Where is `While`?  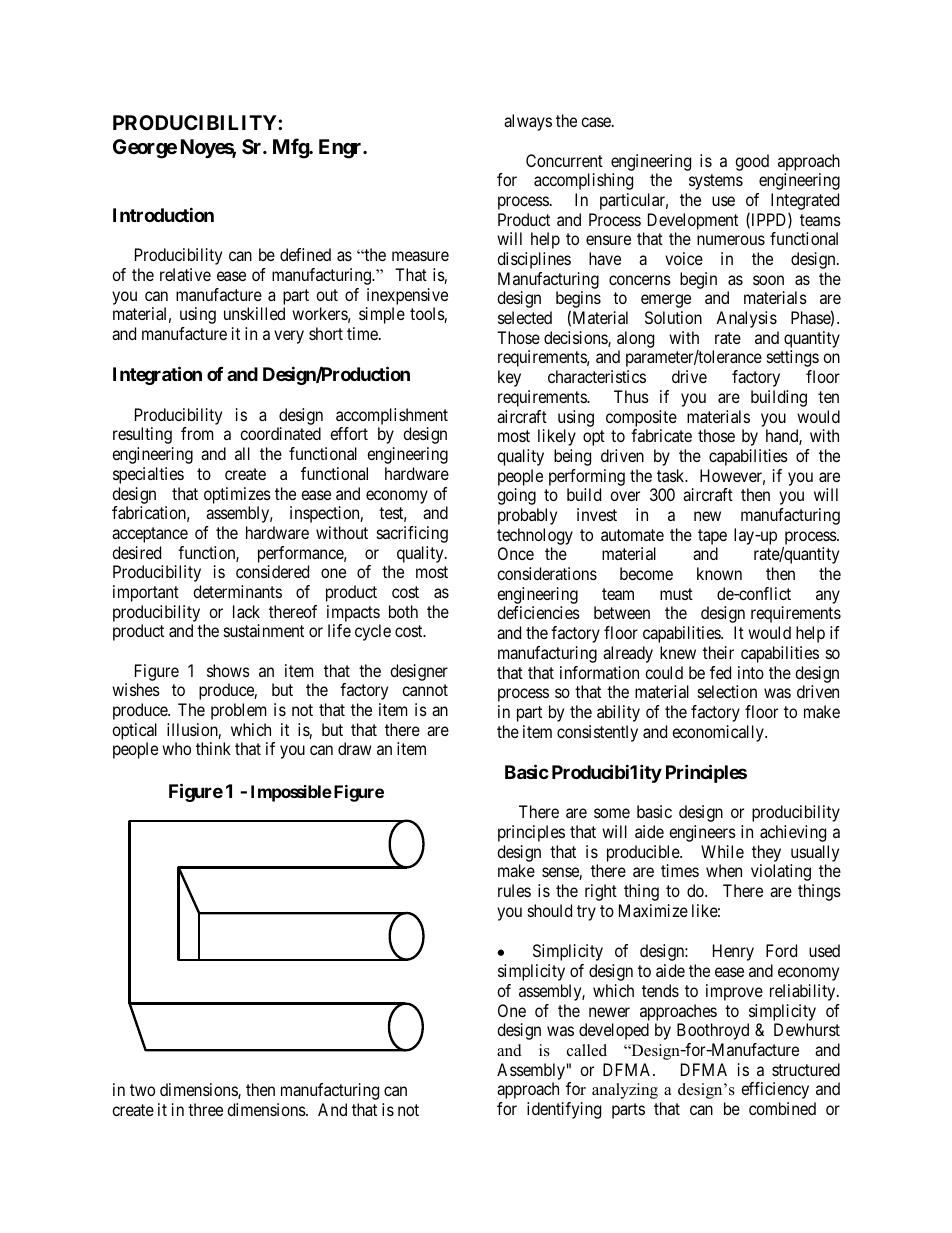
While is located at coordinates (722, 851).
